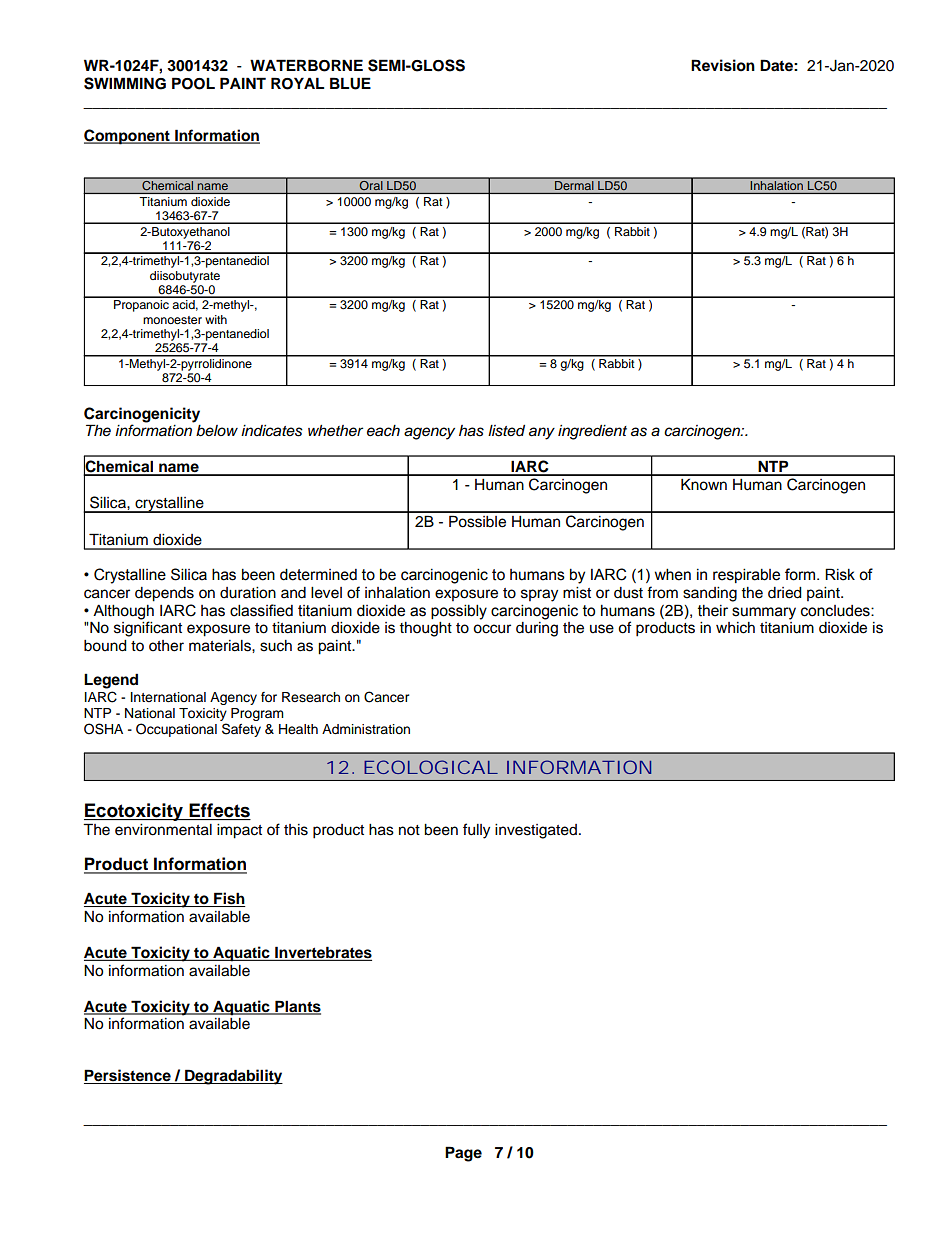 The height and width of the screenshot is (1233, 952). What do you see at coordinates (463, 1154) in the screenshot?
I see `Page` at bounding box center [463, 1154].
